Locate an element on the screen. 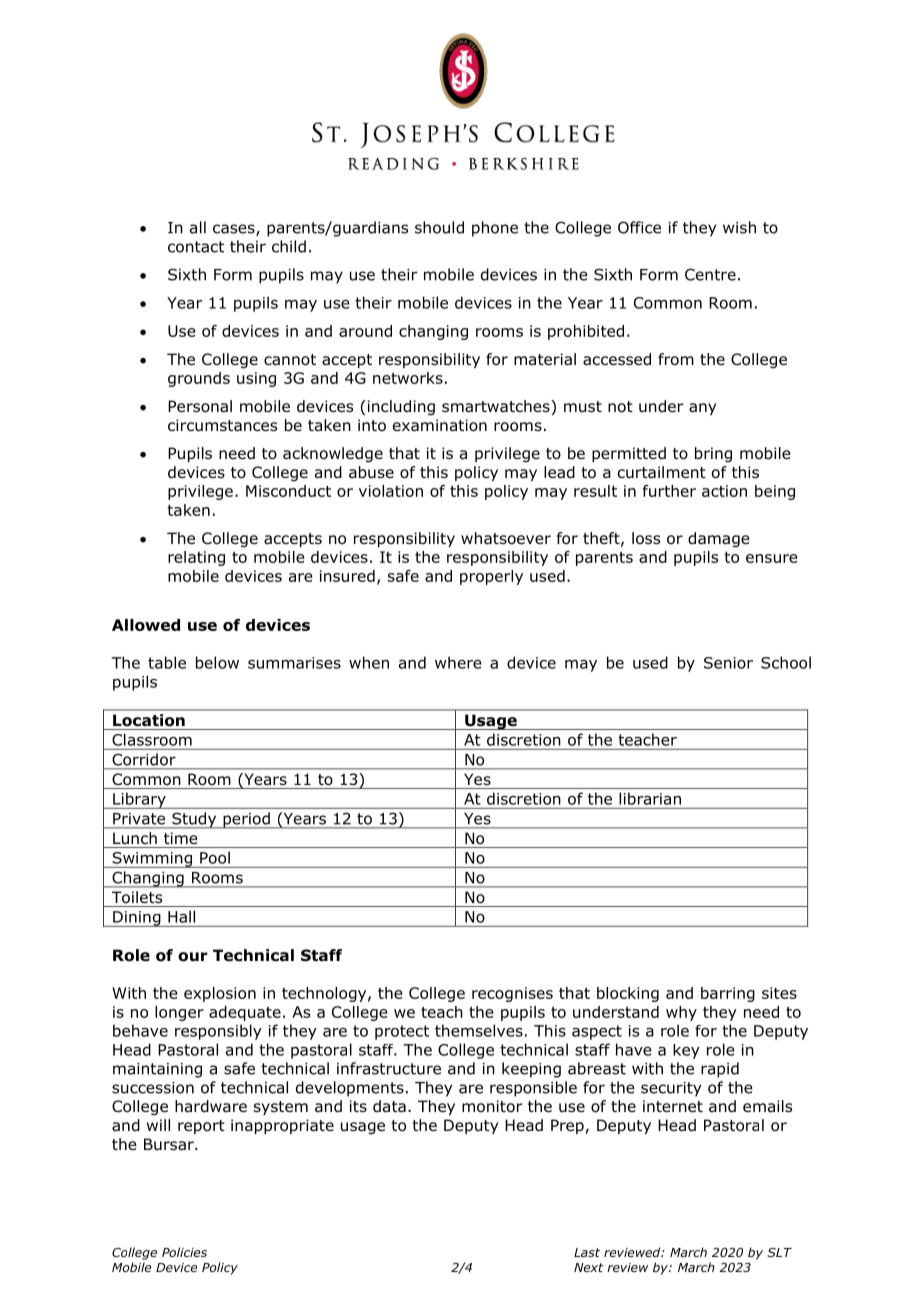  Senior is located at coordinates (728, 663).
